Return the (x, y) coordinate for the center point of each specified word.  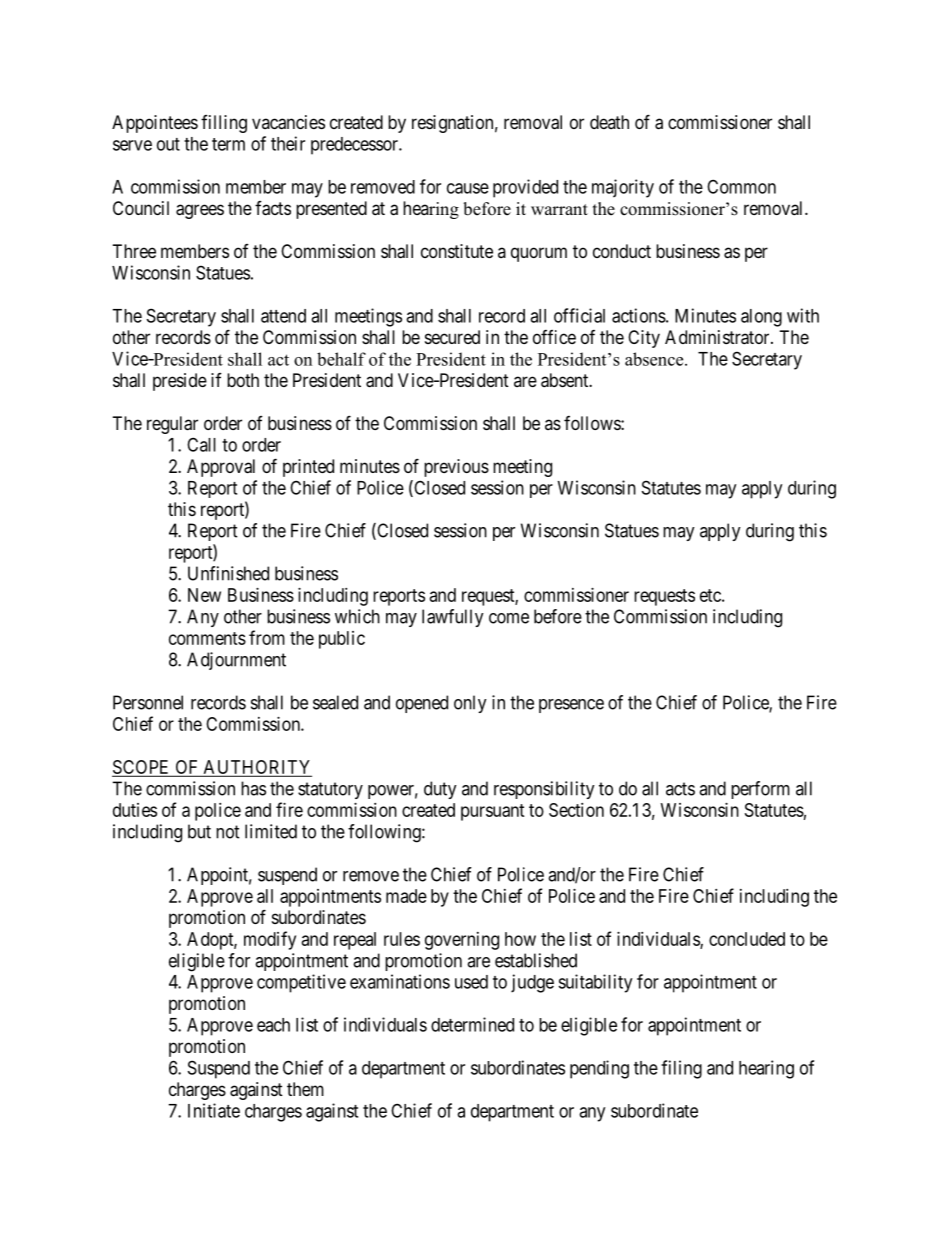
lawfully (453, 618)
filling (224, 124)
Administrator (718, 337)
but (199, 831)
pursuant (493, 812)
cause (468, 188)
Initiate (214, 1110)
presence (571, 706)
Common (741, 186)
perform (760, 790)
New (204, 595)
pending (599, 1069)
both (243, 380)
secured (452, 337)
